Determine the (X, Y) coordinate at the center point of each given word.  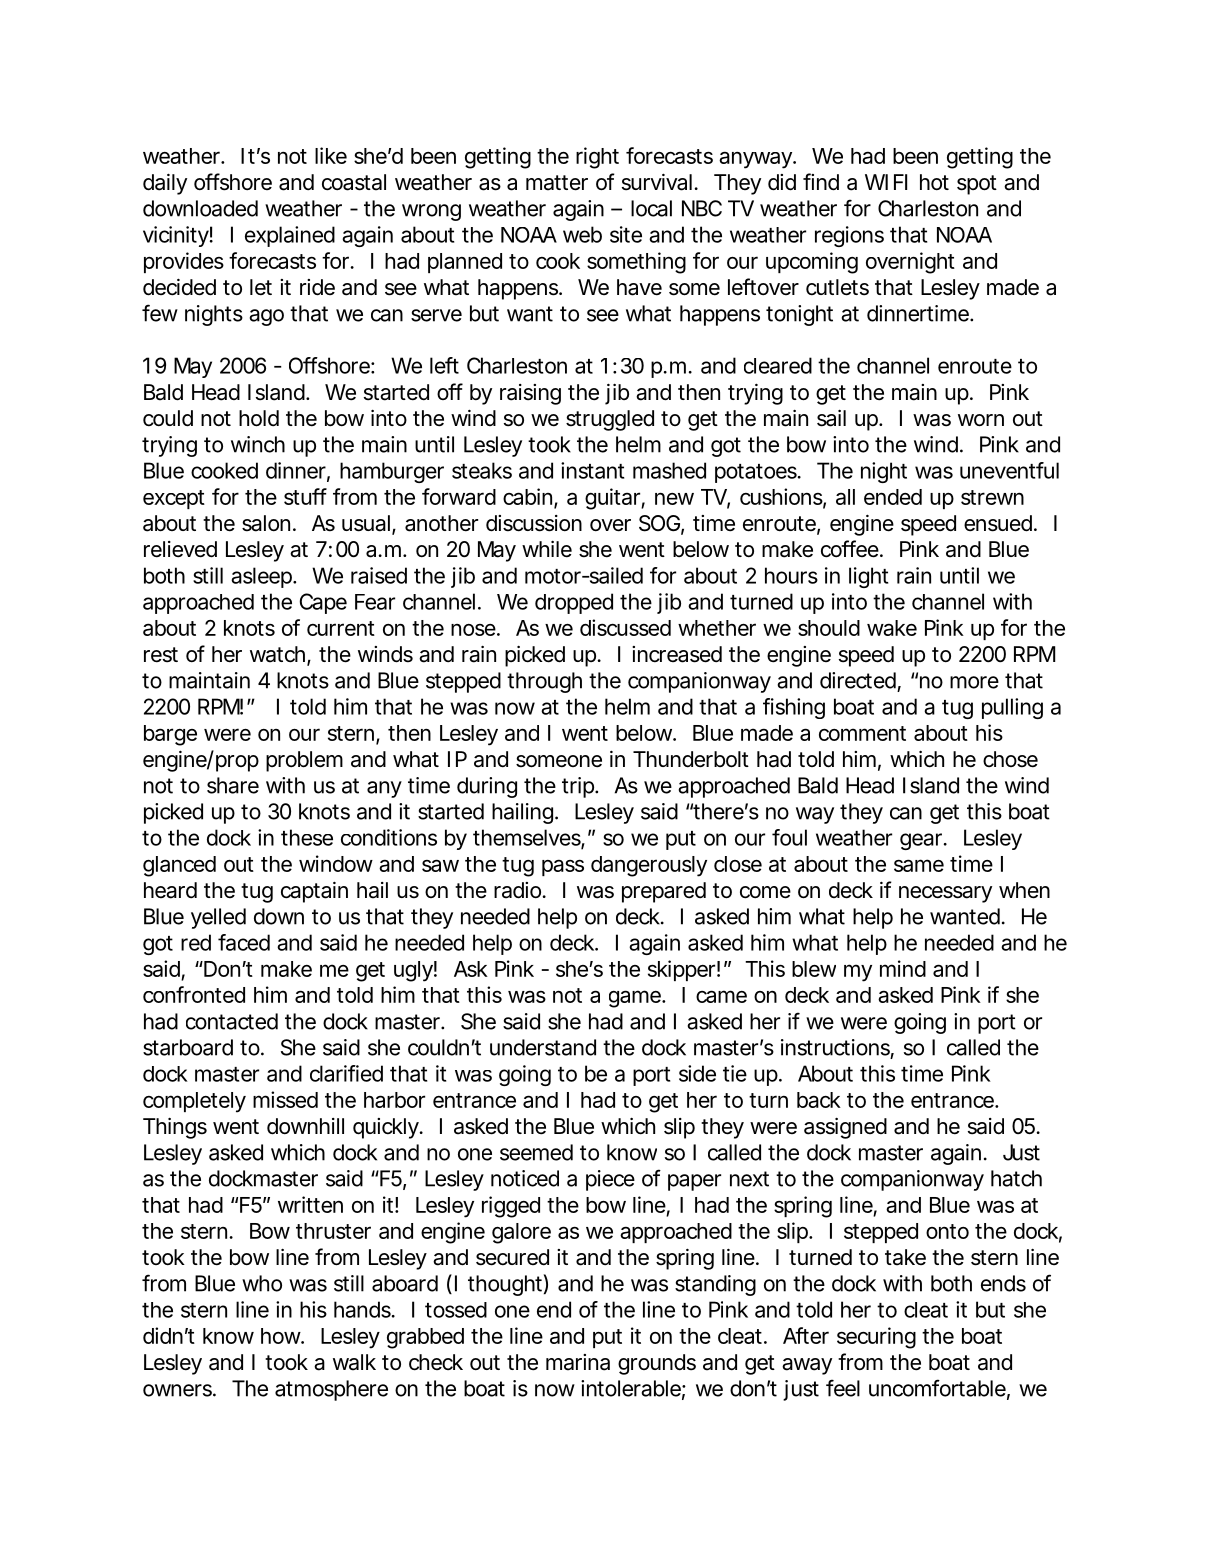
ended (893, 497)
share (233, 785)
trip (580, 787)
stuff (305, 496)
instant (592, 470)
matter (557, 183)
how (282, 1336)
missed (285, 1099)
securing (876, 1338)
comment (862, 733)
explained (290, 236)
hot (934, 182)
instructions (837, 1048)
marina (578, 1362)
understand (543, 1047)
